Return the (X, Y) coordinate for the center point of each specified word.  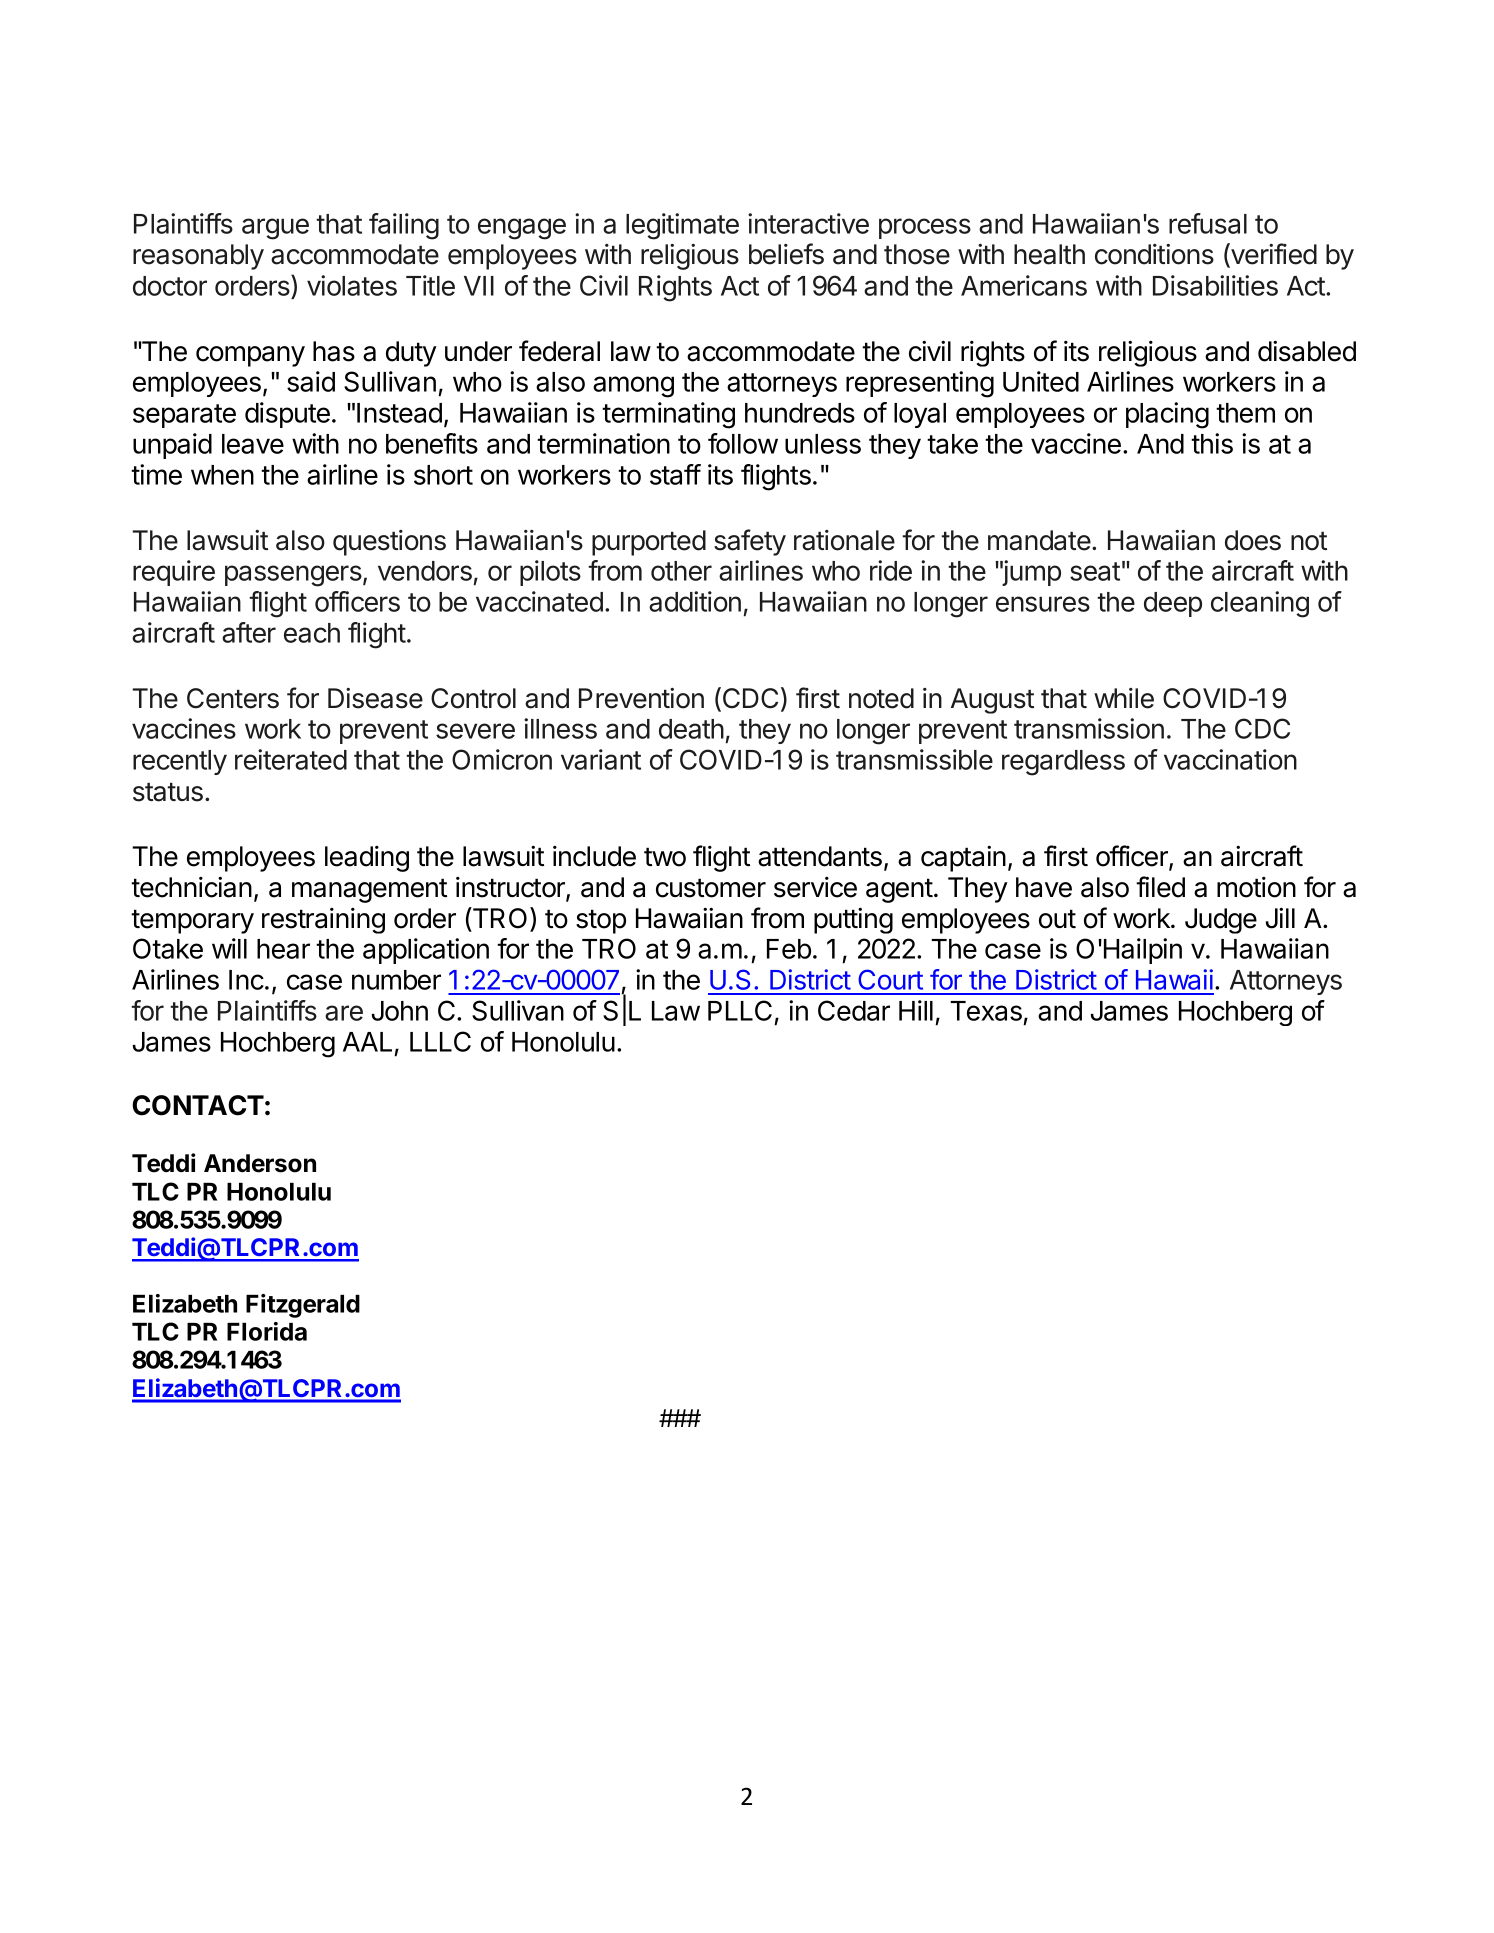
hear (283, 949)
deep (1173, 604)
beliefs (786, 254)
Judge (1221, 921)
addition (695, 601)
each (312, 633)
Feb (789, 949)
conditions (1154, 254)
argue (275, 229)
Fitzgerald (303, 1306)
